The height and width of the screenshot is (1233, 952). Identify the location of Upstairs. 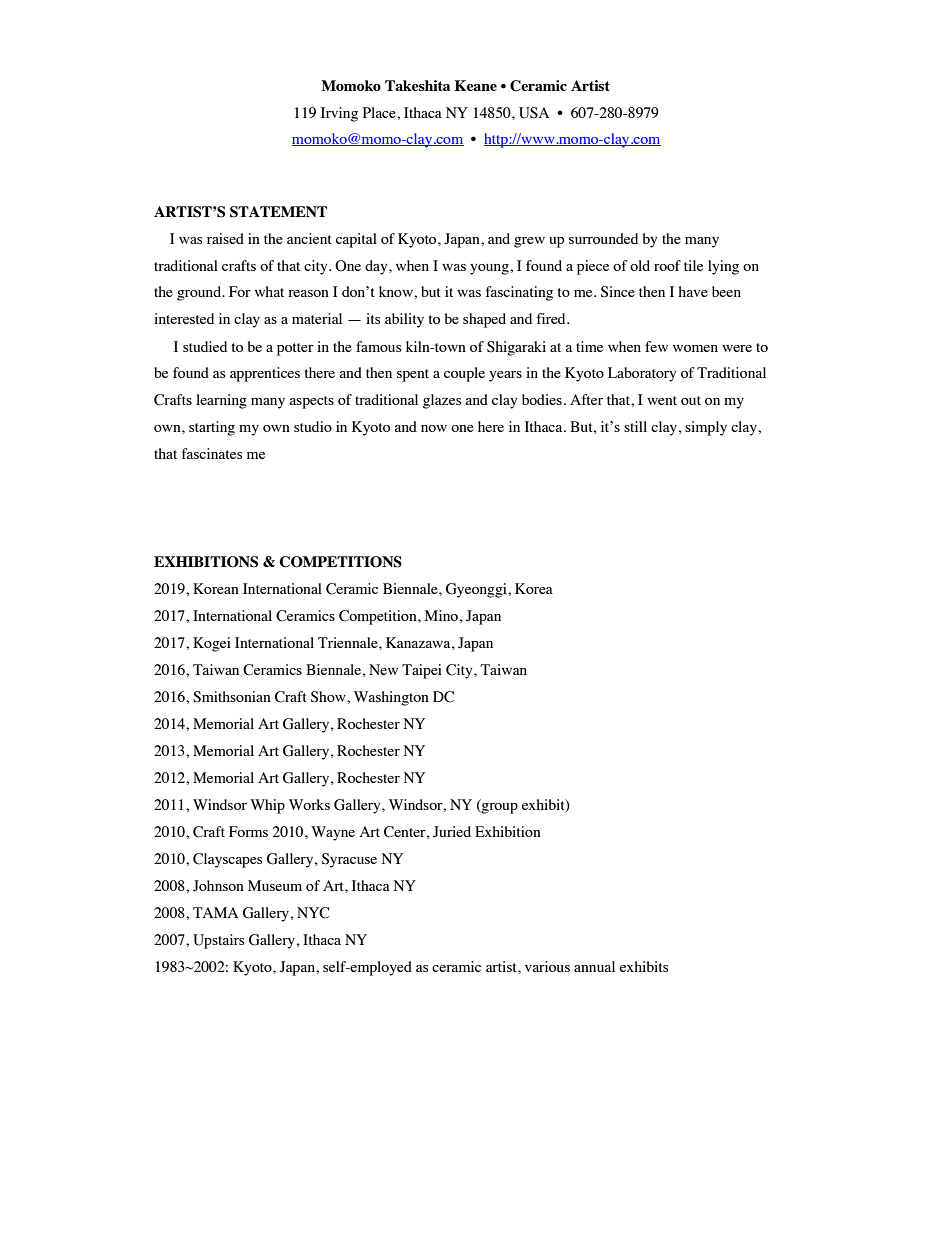
(218, 941).
